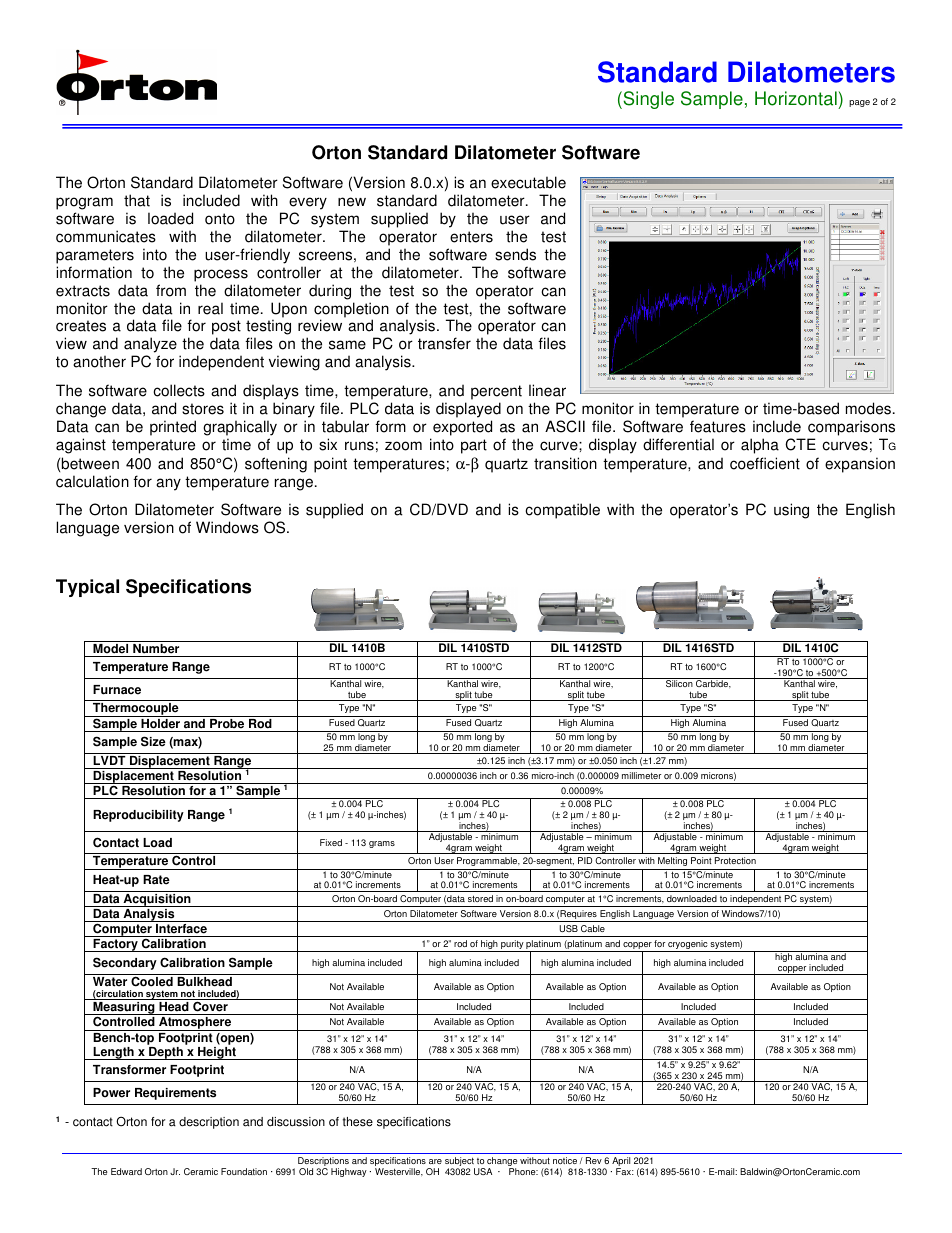  Describe the element at coordinates (483, 1171) in the screenshot. I see `USA` at that location.
